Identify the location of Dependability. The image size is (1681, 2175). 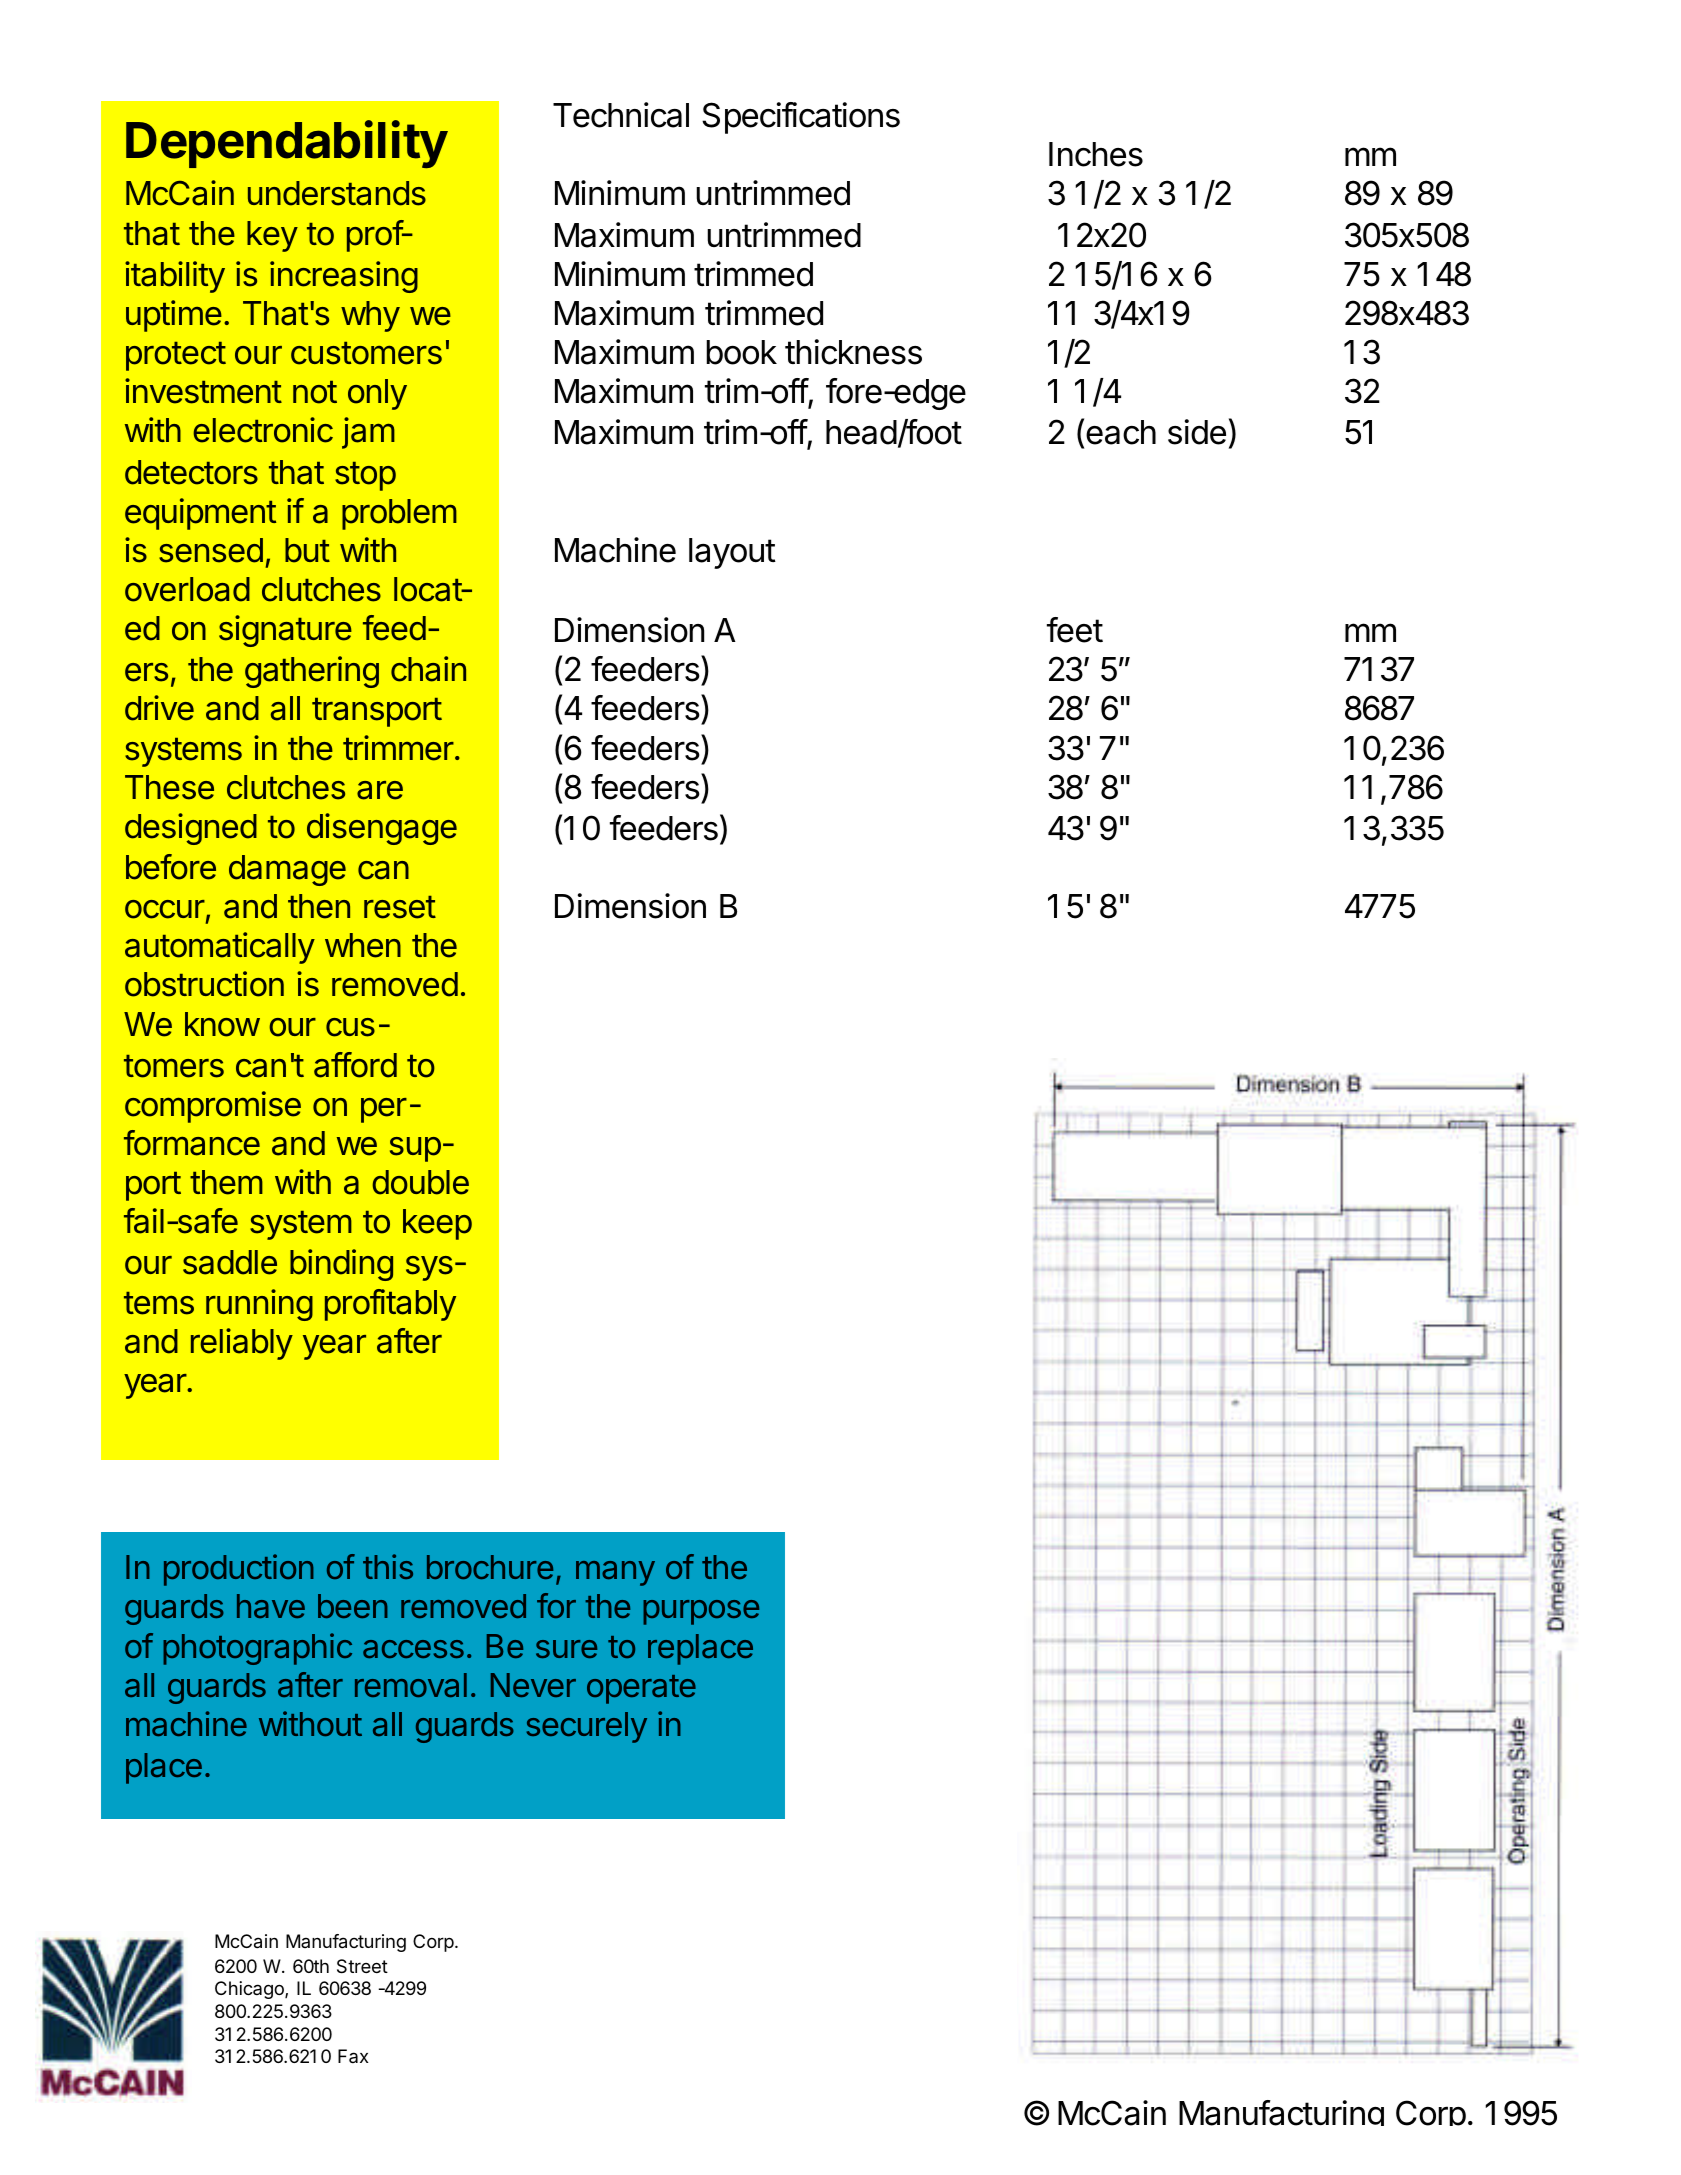
(287, 144).
